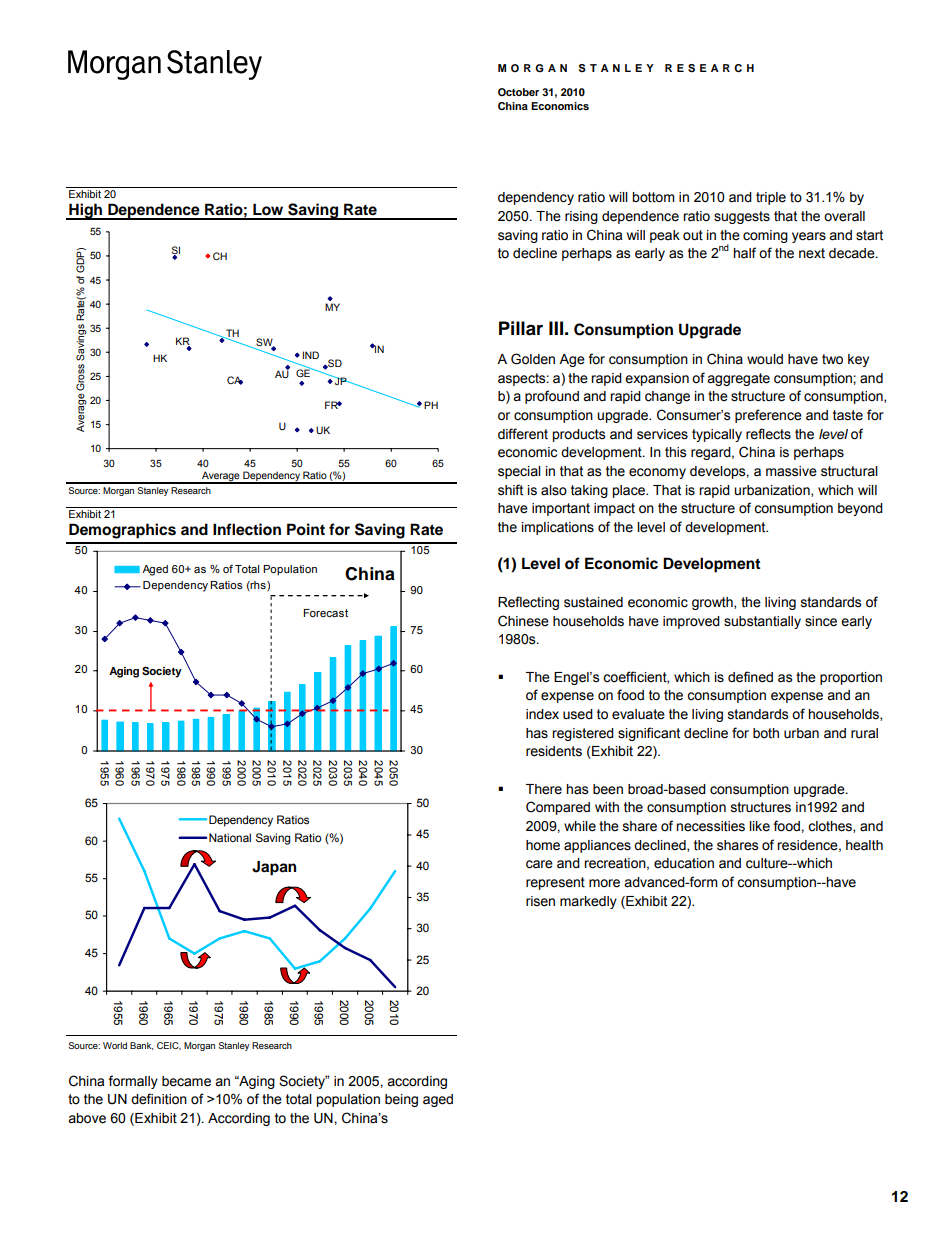 This page has width=952, height=1233. What do you see at coordinates (229, 837) in the page?
I see `National` at bounding box center [229, 837].
